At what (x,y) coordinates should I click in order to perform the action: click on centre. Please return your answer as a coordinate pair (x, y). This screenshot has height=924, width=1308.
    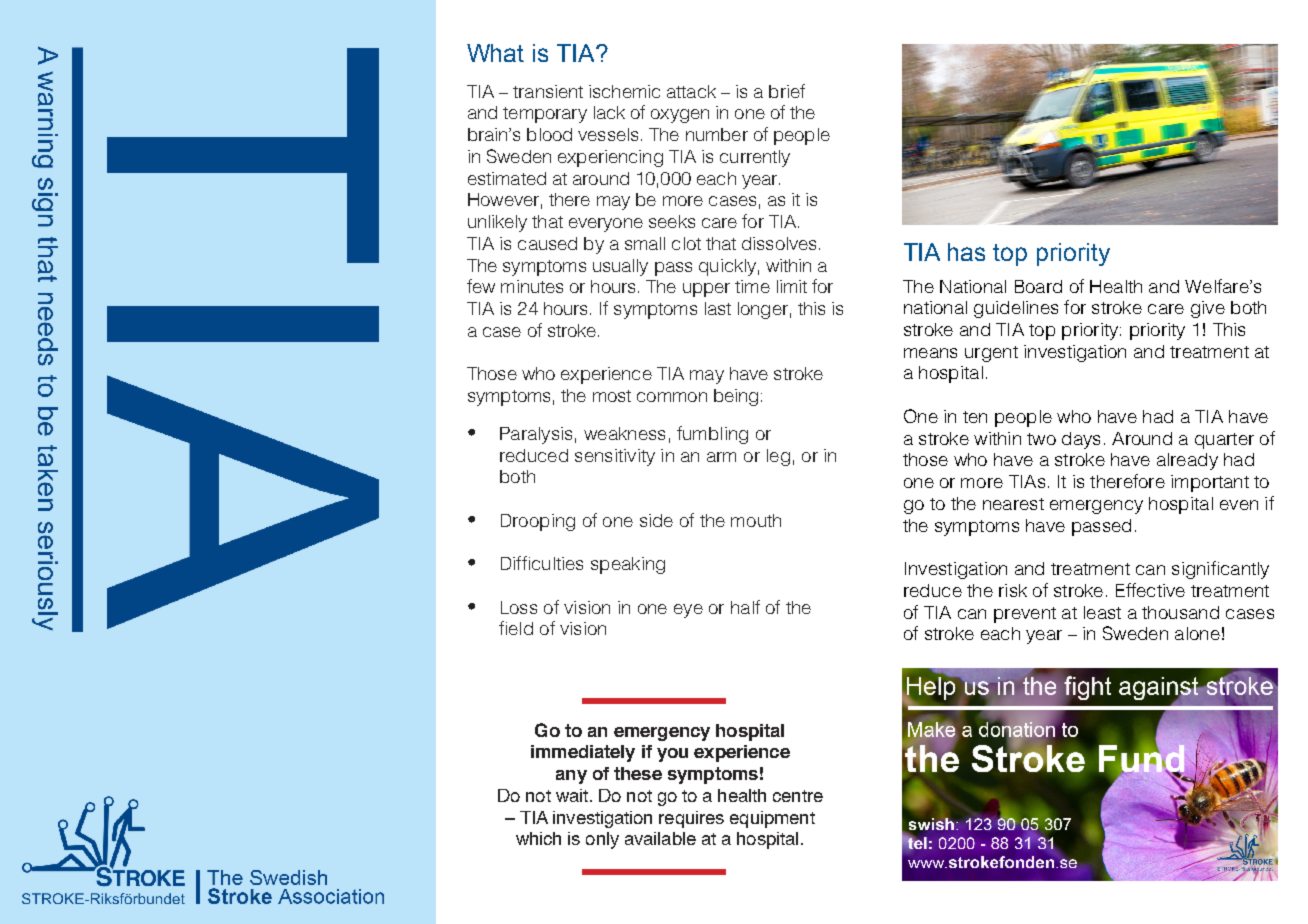
    Looking at the image, I should click on (798, 796).
